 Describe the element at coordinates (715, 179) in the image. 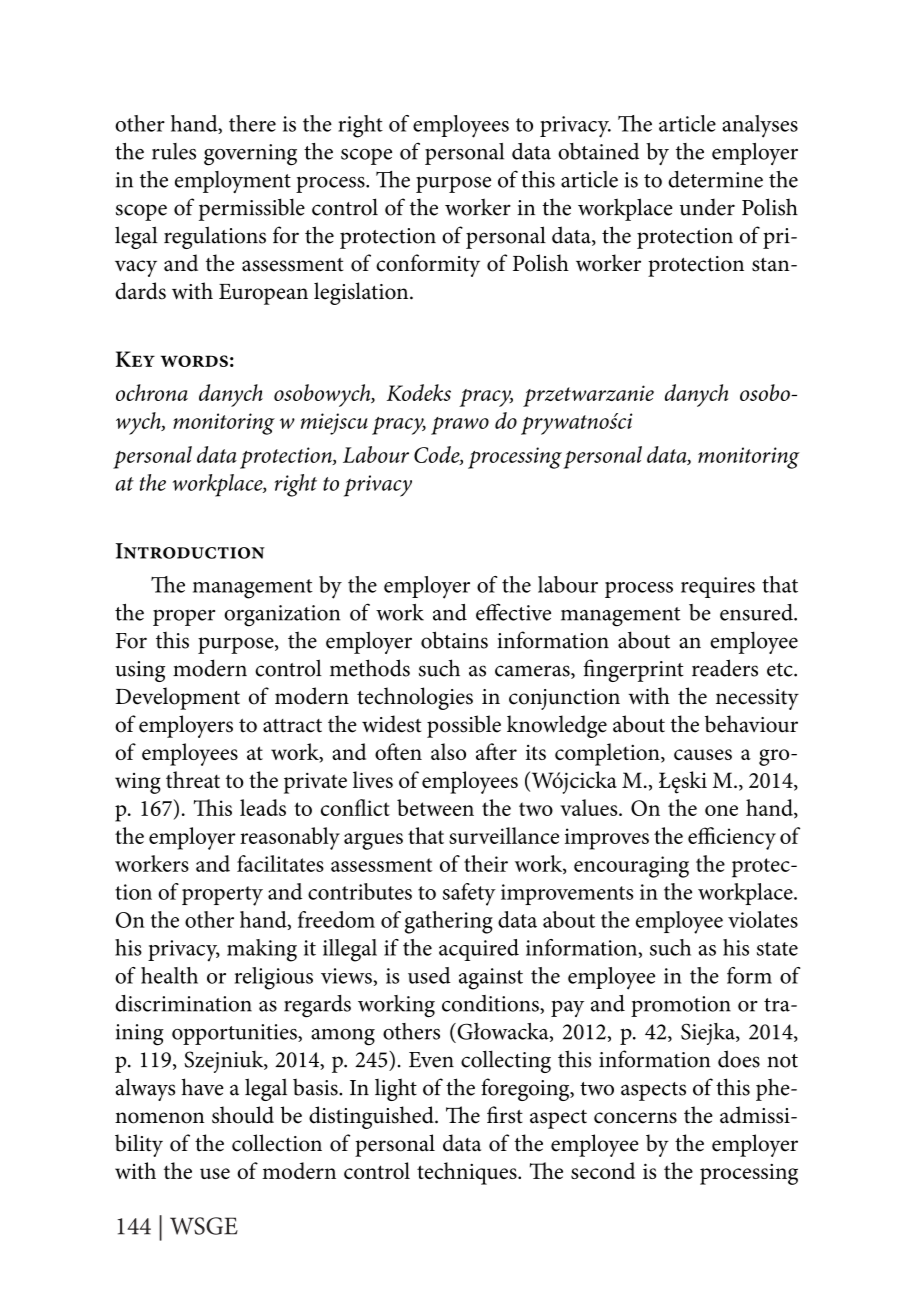

I see `determine` at that location.
